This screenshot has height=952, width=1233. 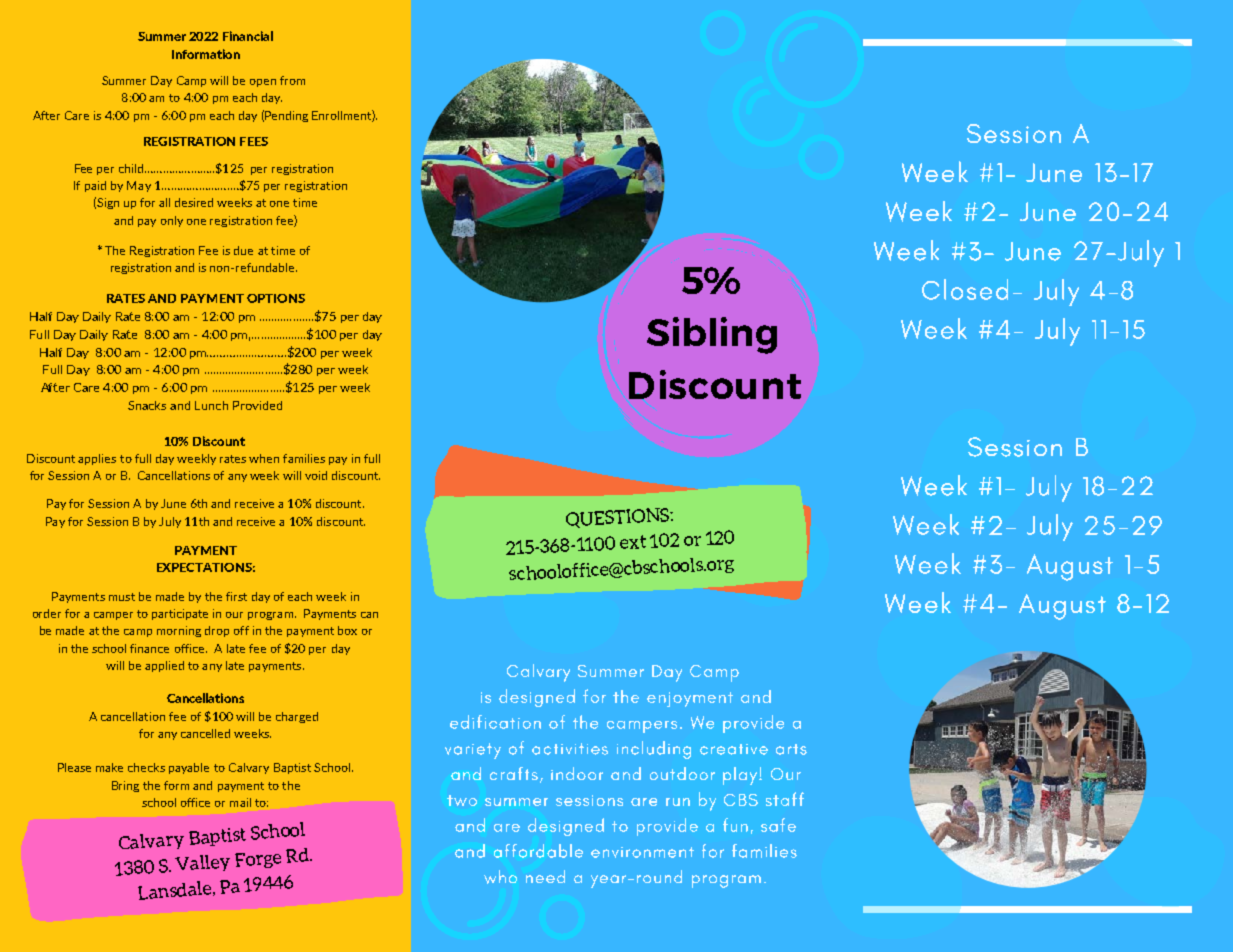 I want to click on Financial, so click(x=248, y=36).
